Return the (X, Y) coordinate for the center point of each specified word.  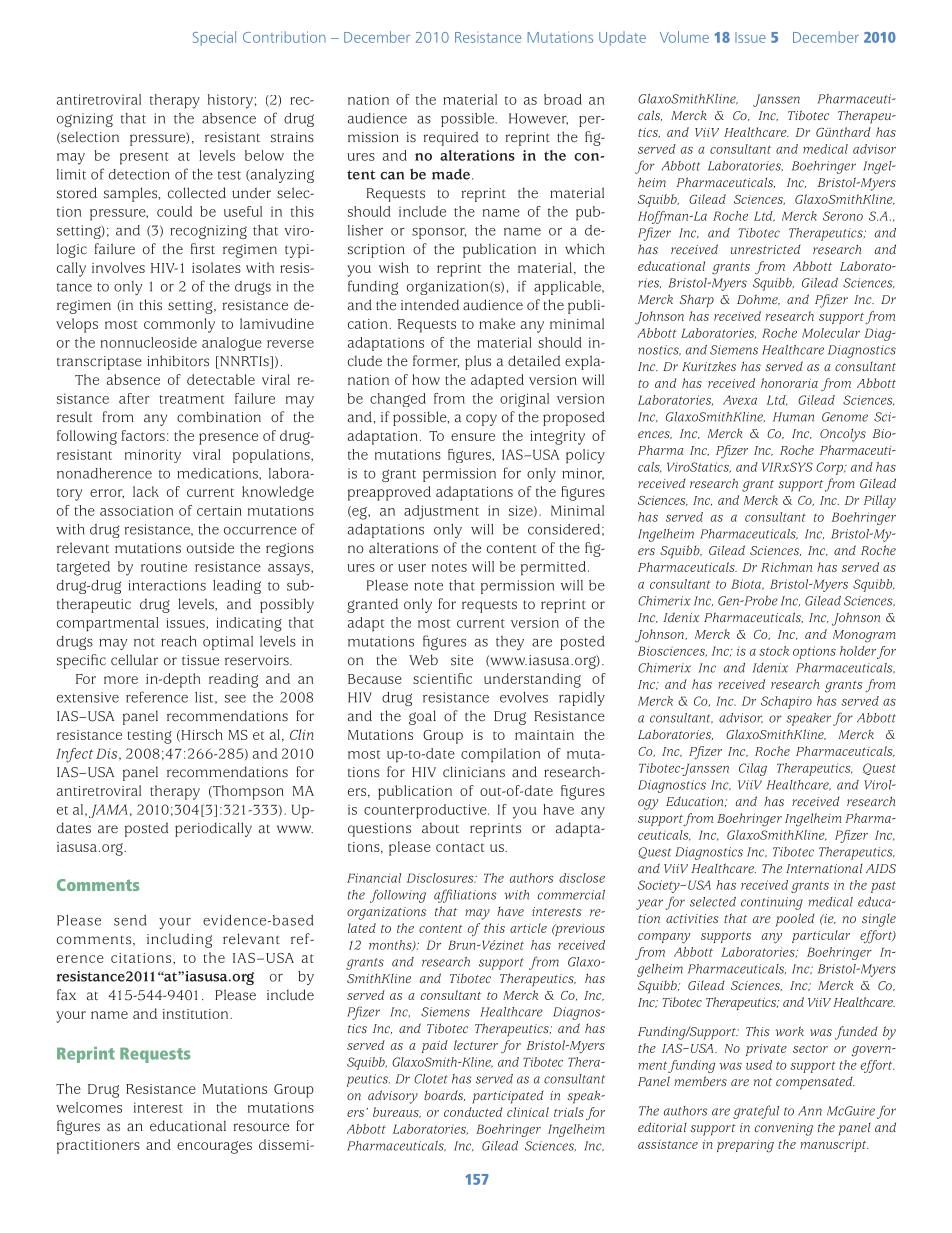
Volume (684, 37)
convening (784, 1129)
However (538, 119)
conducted (473, 1112)
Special (214, 38)
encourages (214, 1147)
